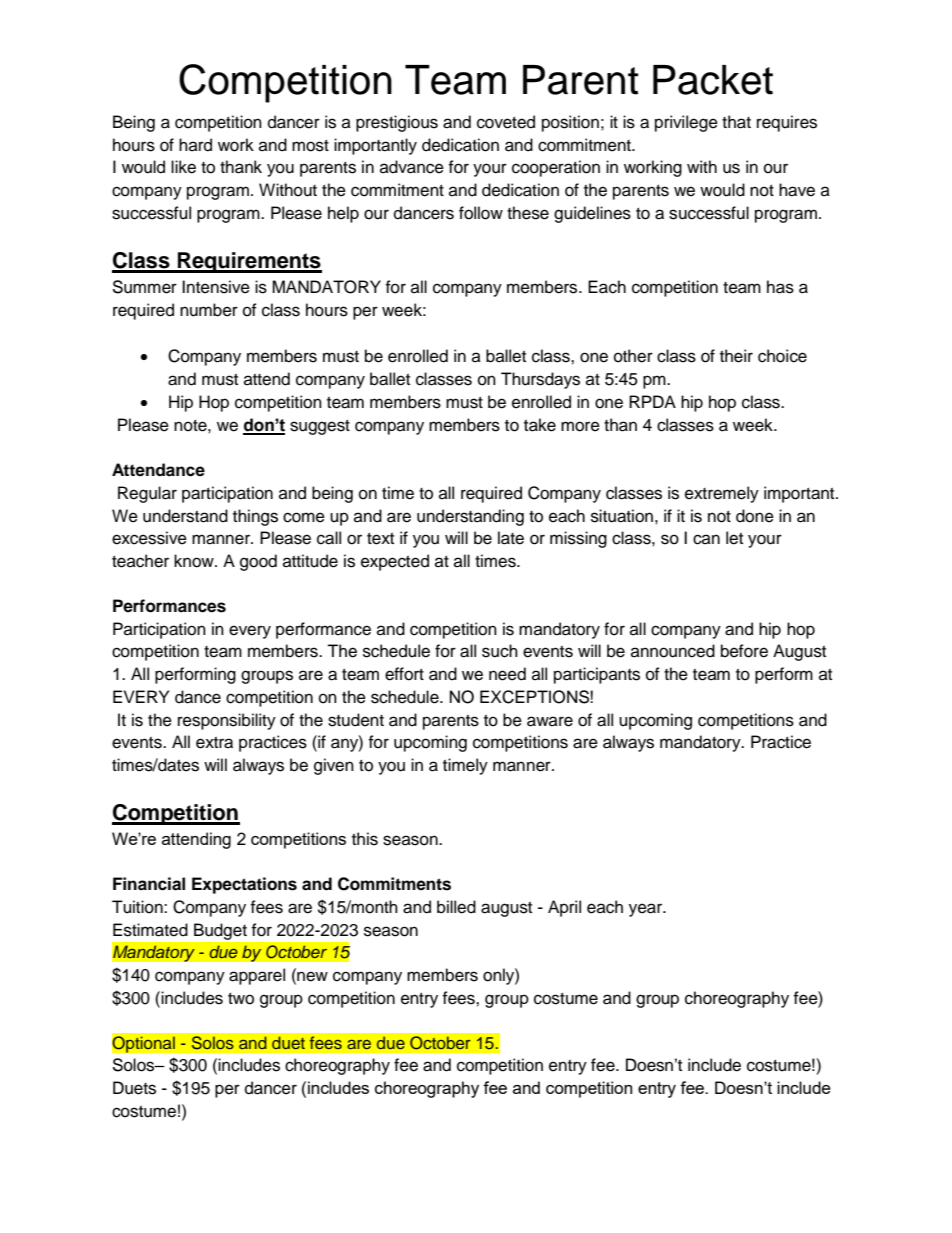 The image size is (952, 1233). I want to click on responsibility, so click(227, 721).
